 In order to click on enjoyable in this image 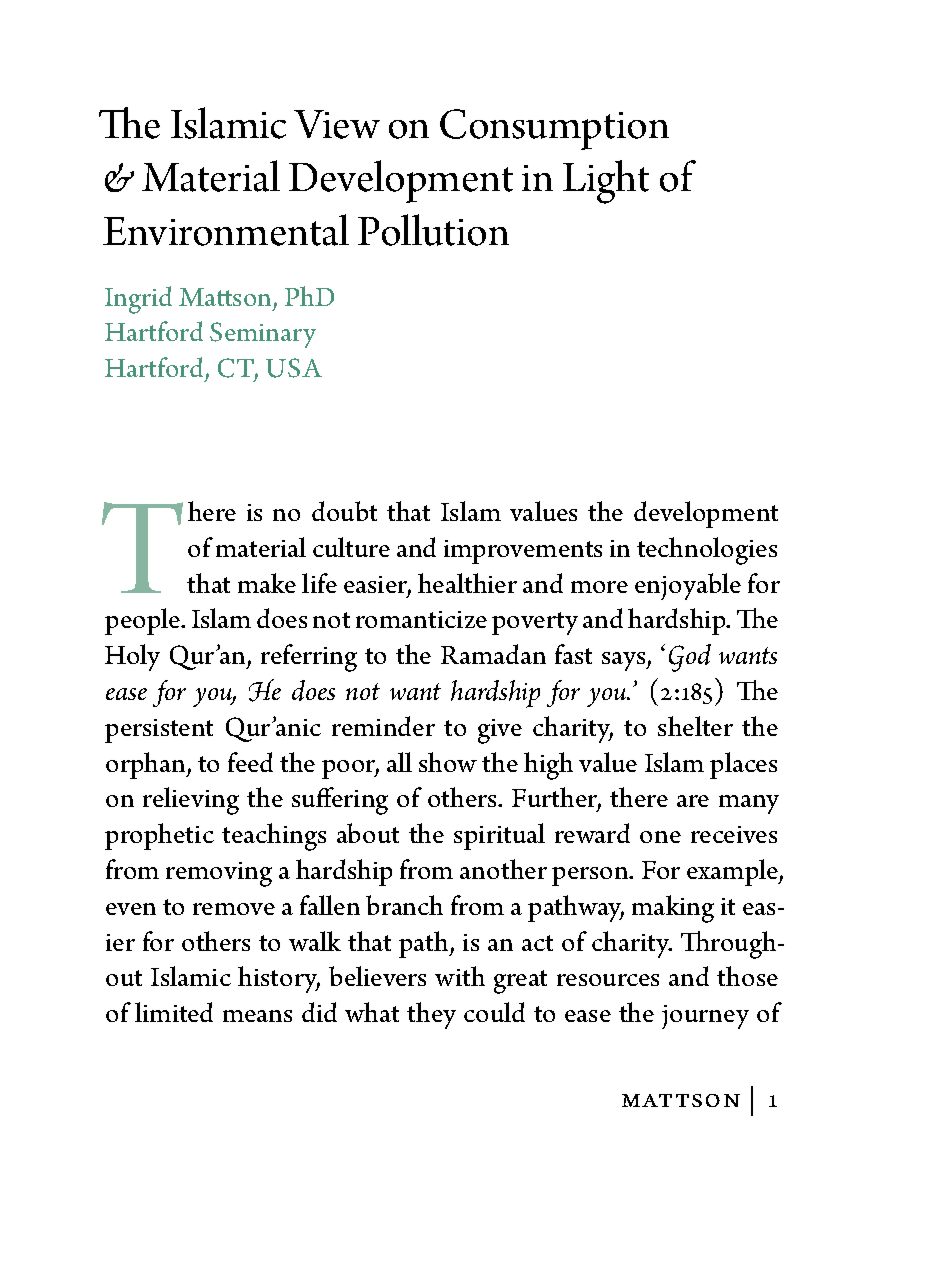, I will do `click(688, 586)`.
